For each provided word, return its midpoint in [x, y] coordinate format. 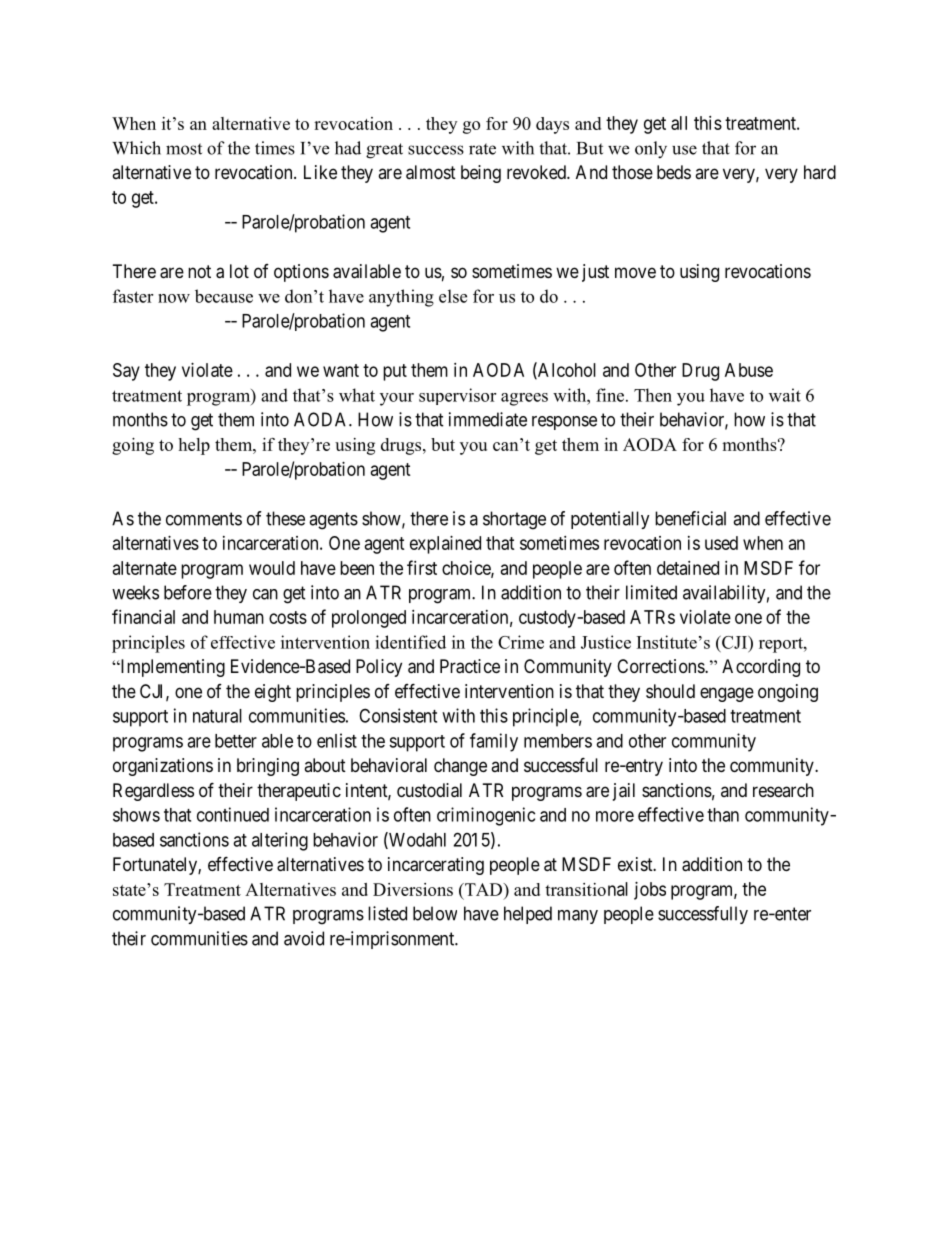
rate [482, 149]
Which [136, 148]
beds [674, 172]
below [435, 913]
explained [445, 545]
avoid [304, 938]
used [721, 543]
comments [204, 519]
